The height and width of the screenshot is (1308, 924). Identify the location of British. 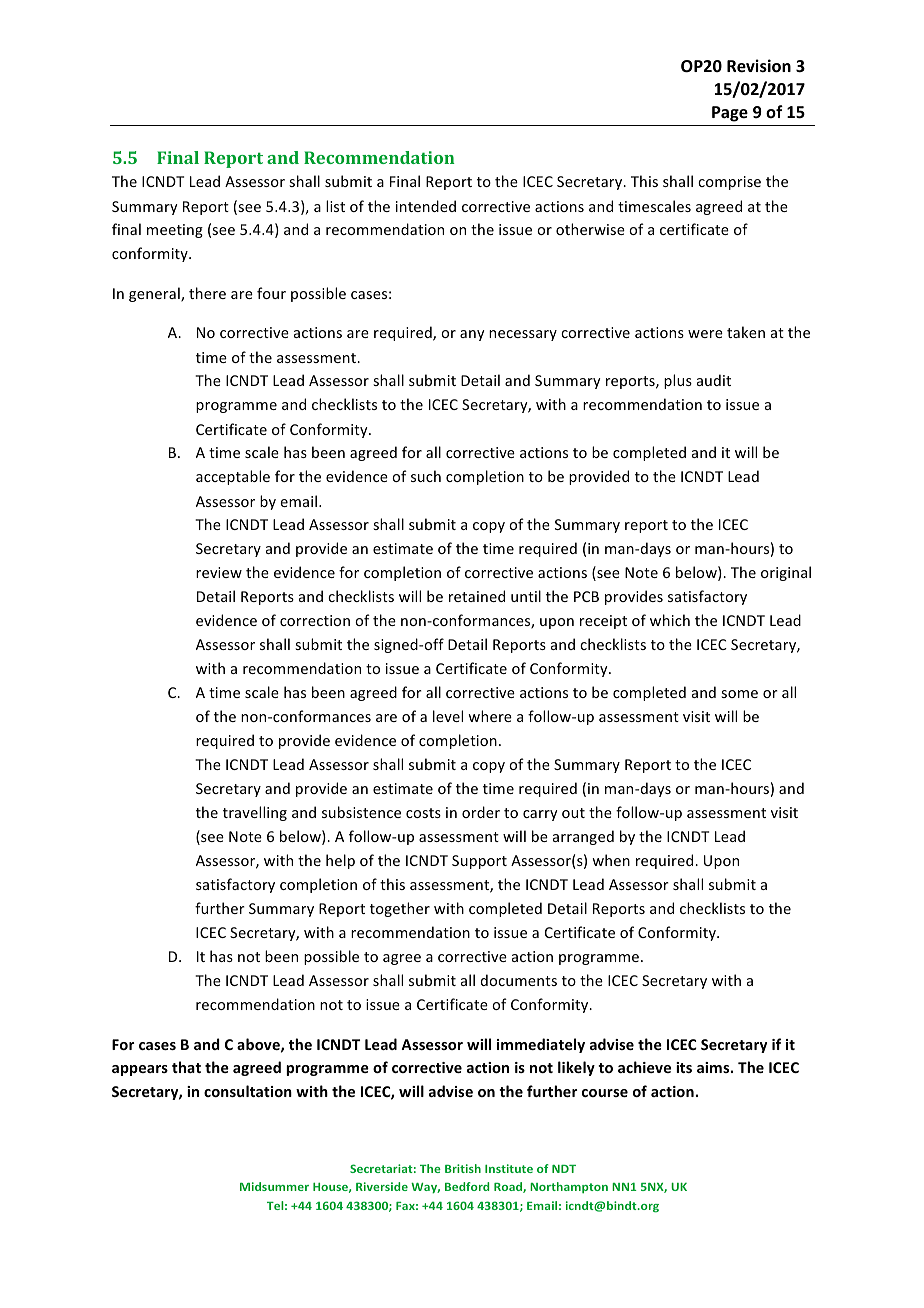
(463, 1168).
